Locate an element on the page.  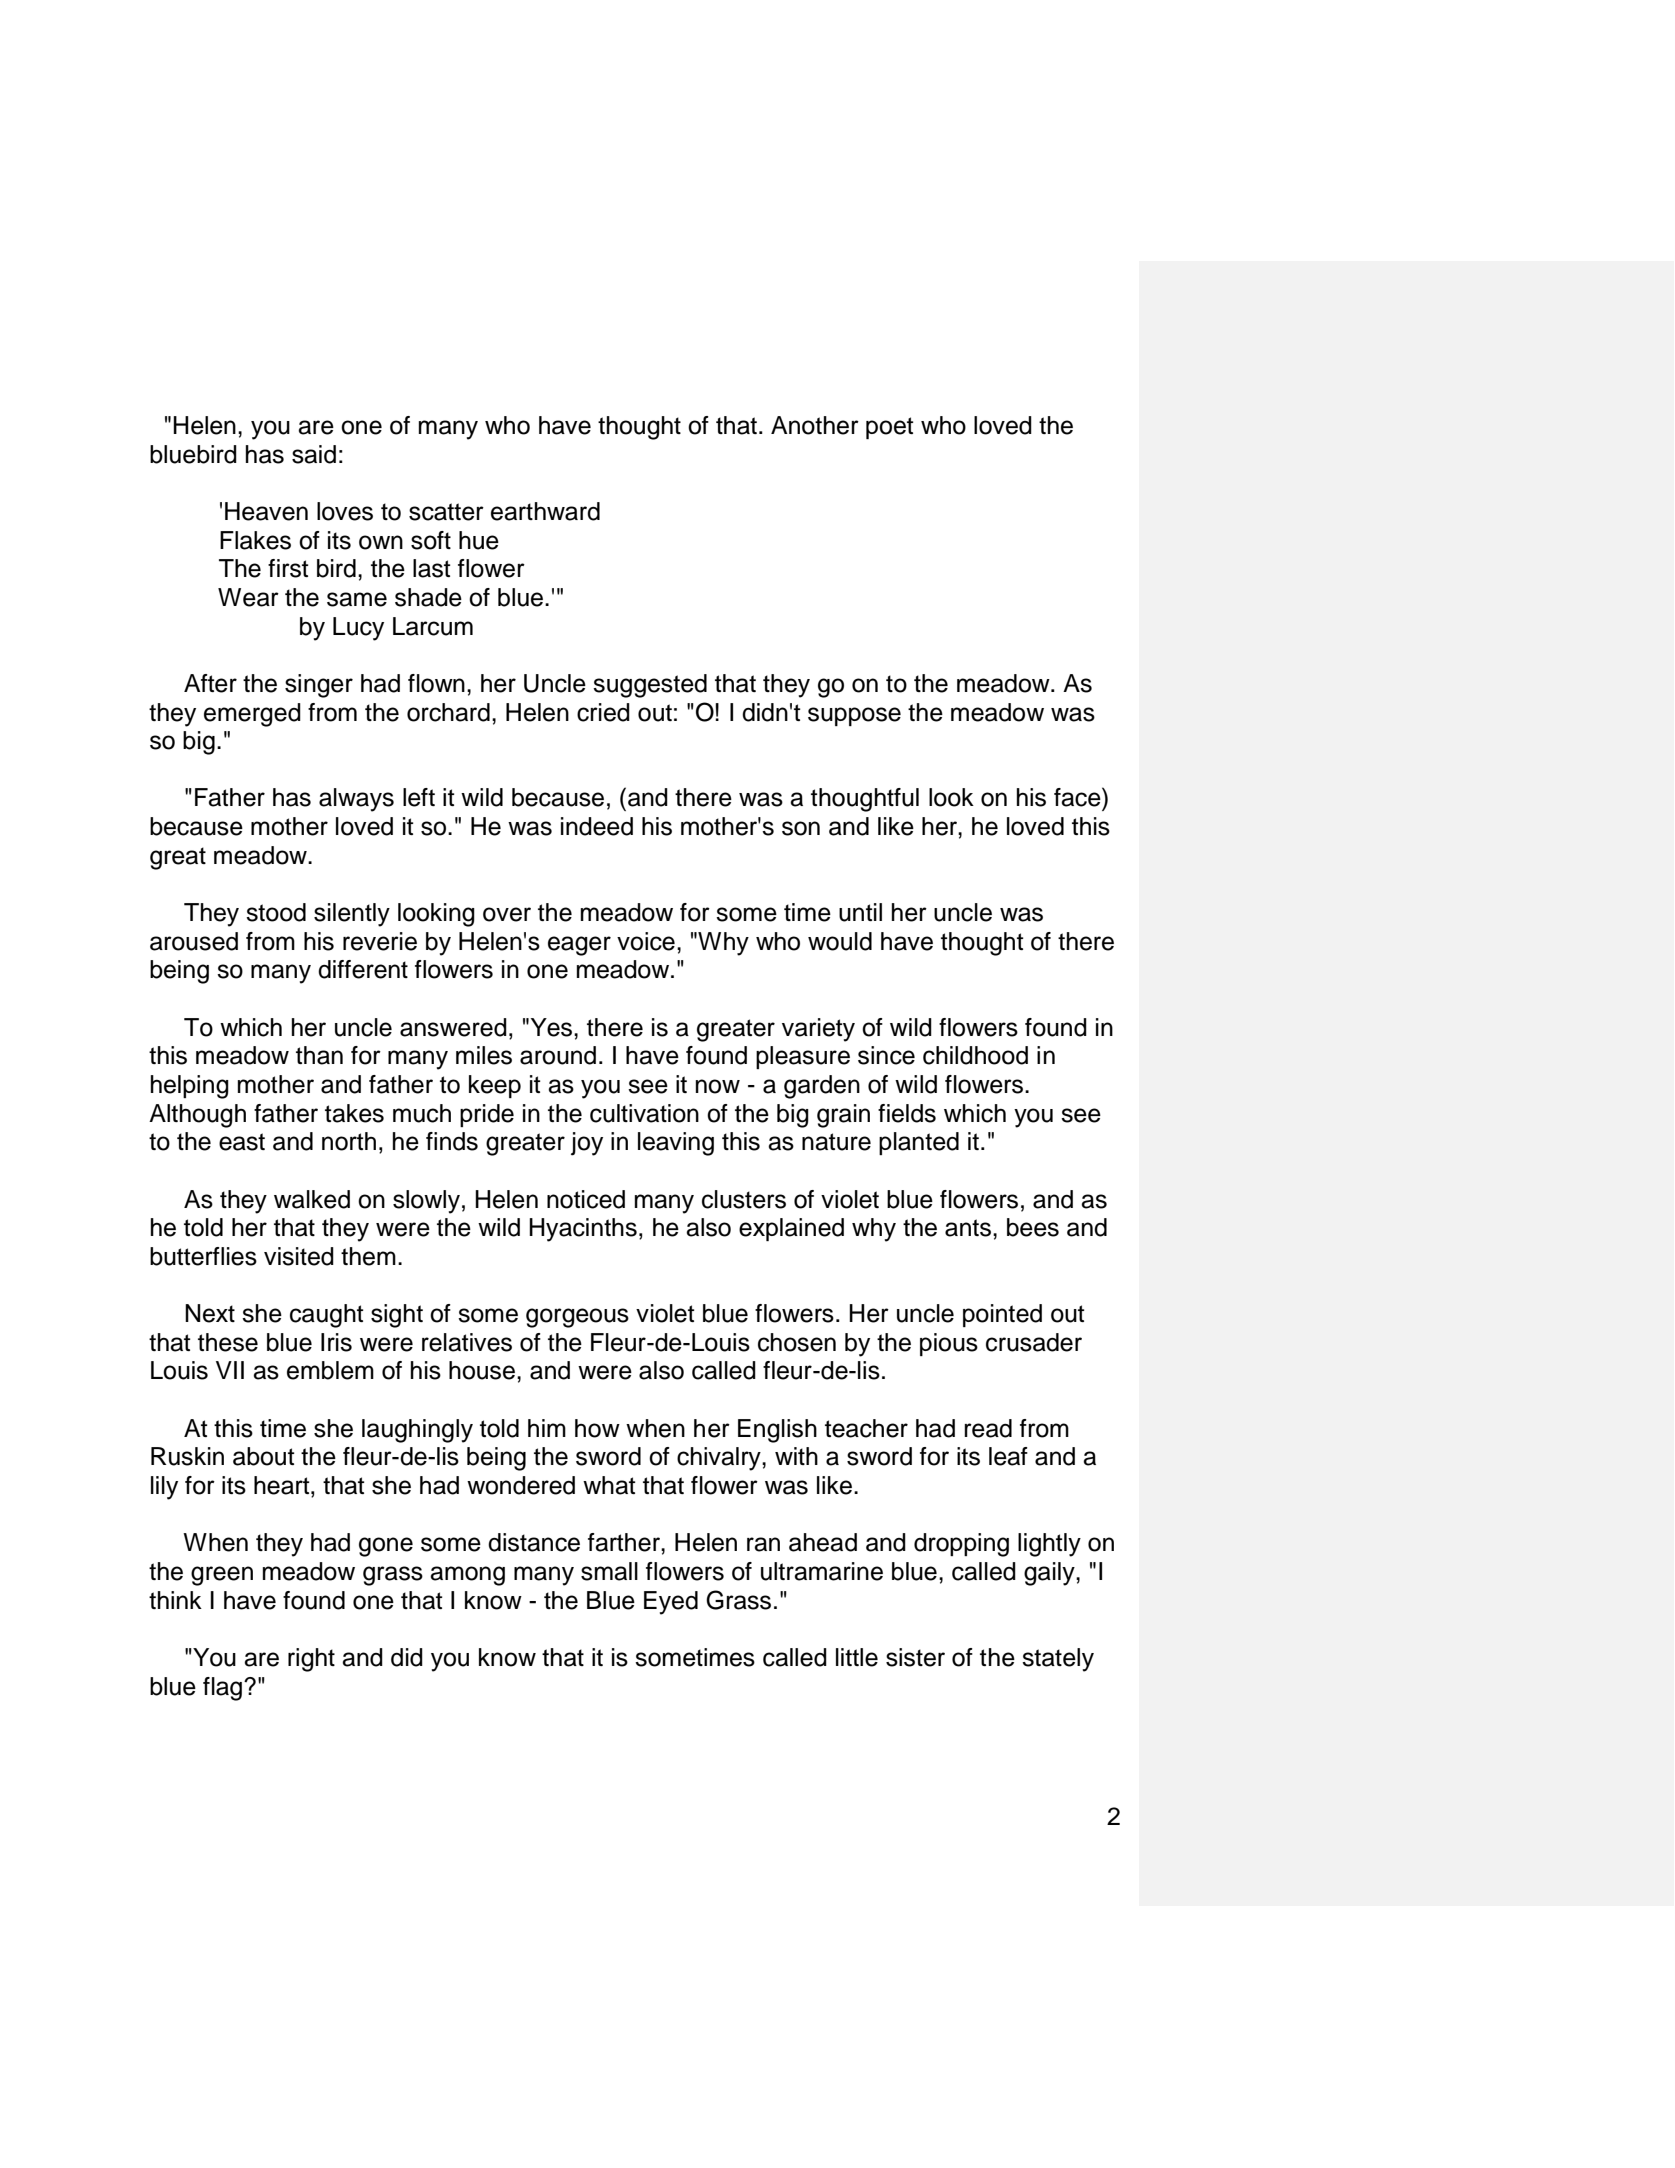
sister is located at coordinates (915, 1657).
